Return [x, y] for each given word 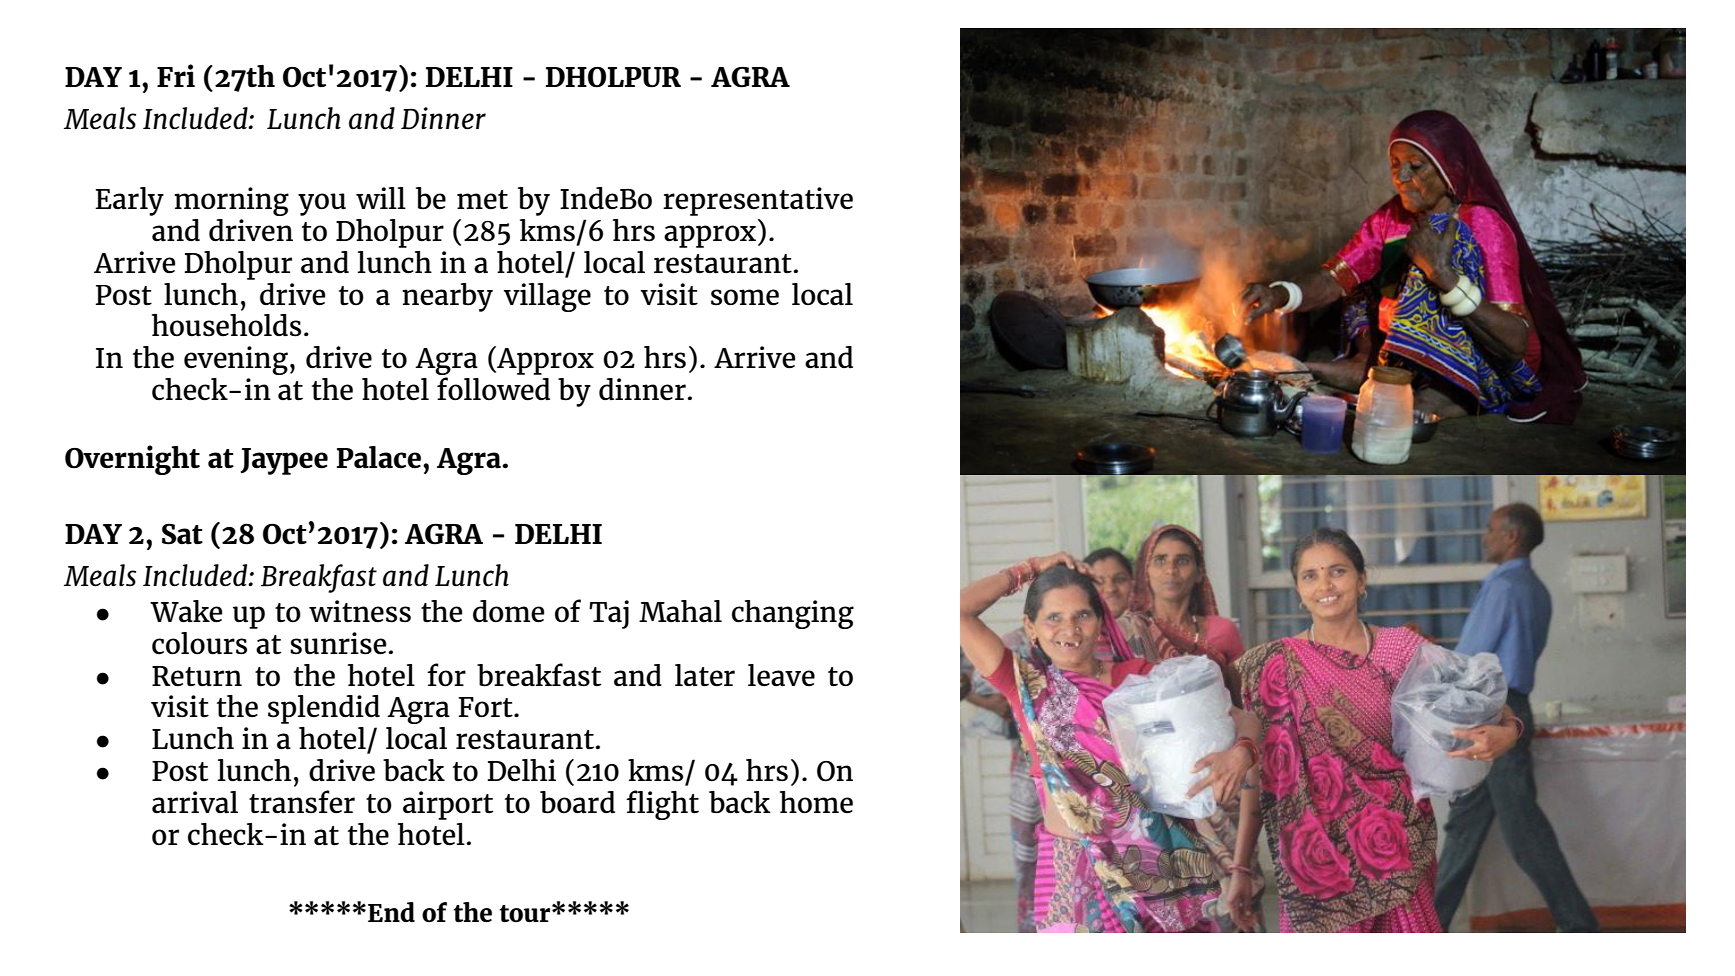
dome [508, 611]
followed [493, 389]
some [745, 297]
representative [758, 201]
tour [526, 914]
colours [199, 643]
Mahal [680, 611]
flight [662, 805]
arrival [195, 802]
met [482, 200]
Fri [176, 75]
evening [236, 360]
